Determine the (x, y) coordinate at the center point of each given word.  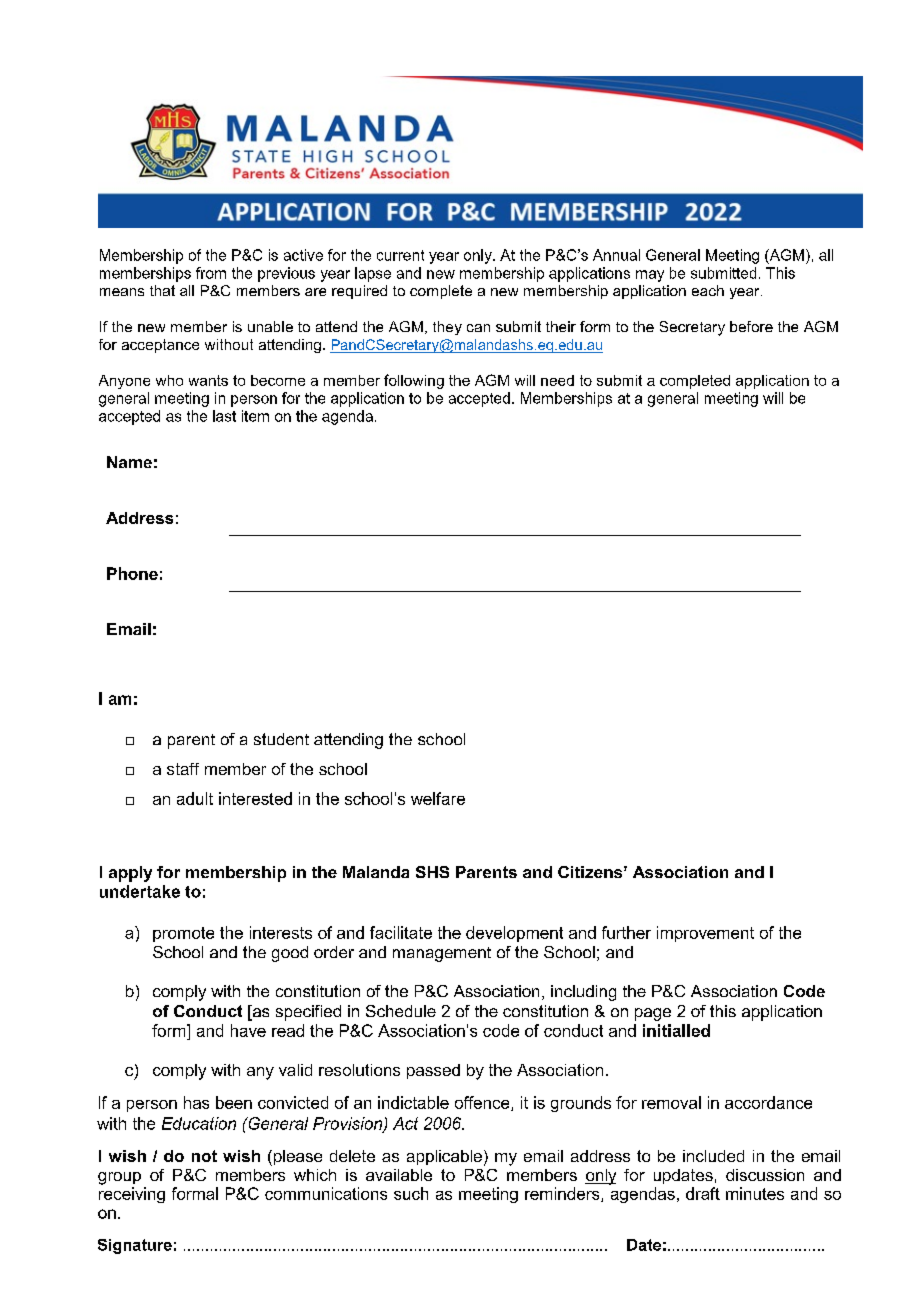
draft (703, 1193)
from (211, 273)
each (708, 290)
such (411, 1193)
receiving (132, 1195)
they (447, 328)
